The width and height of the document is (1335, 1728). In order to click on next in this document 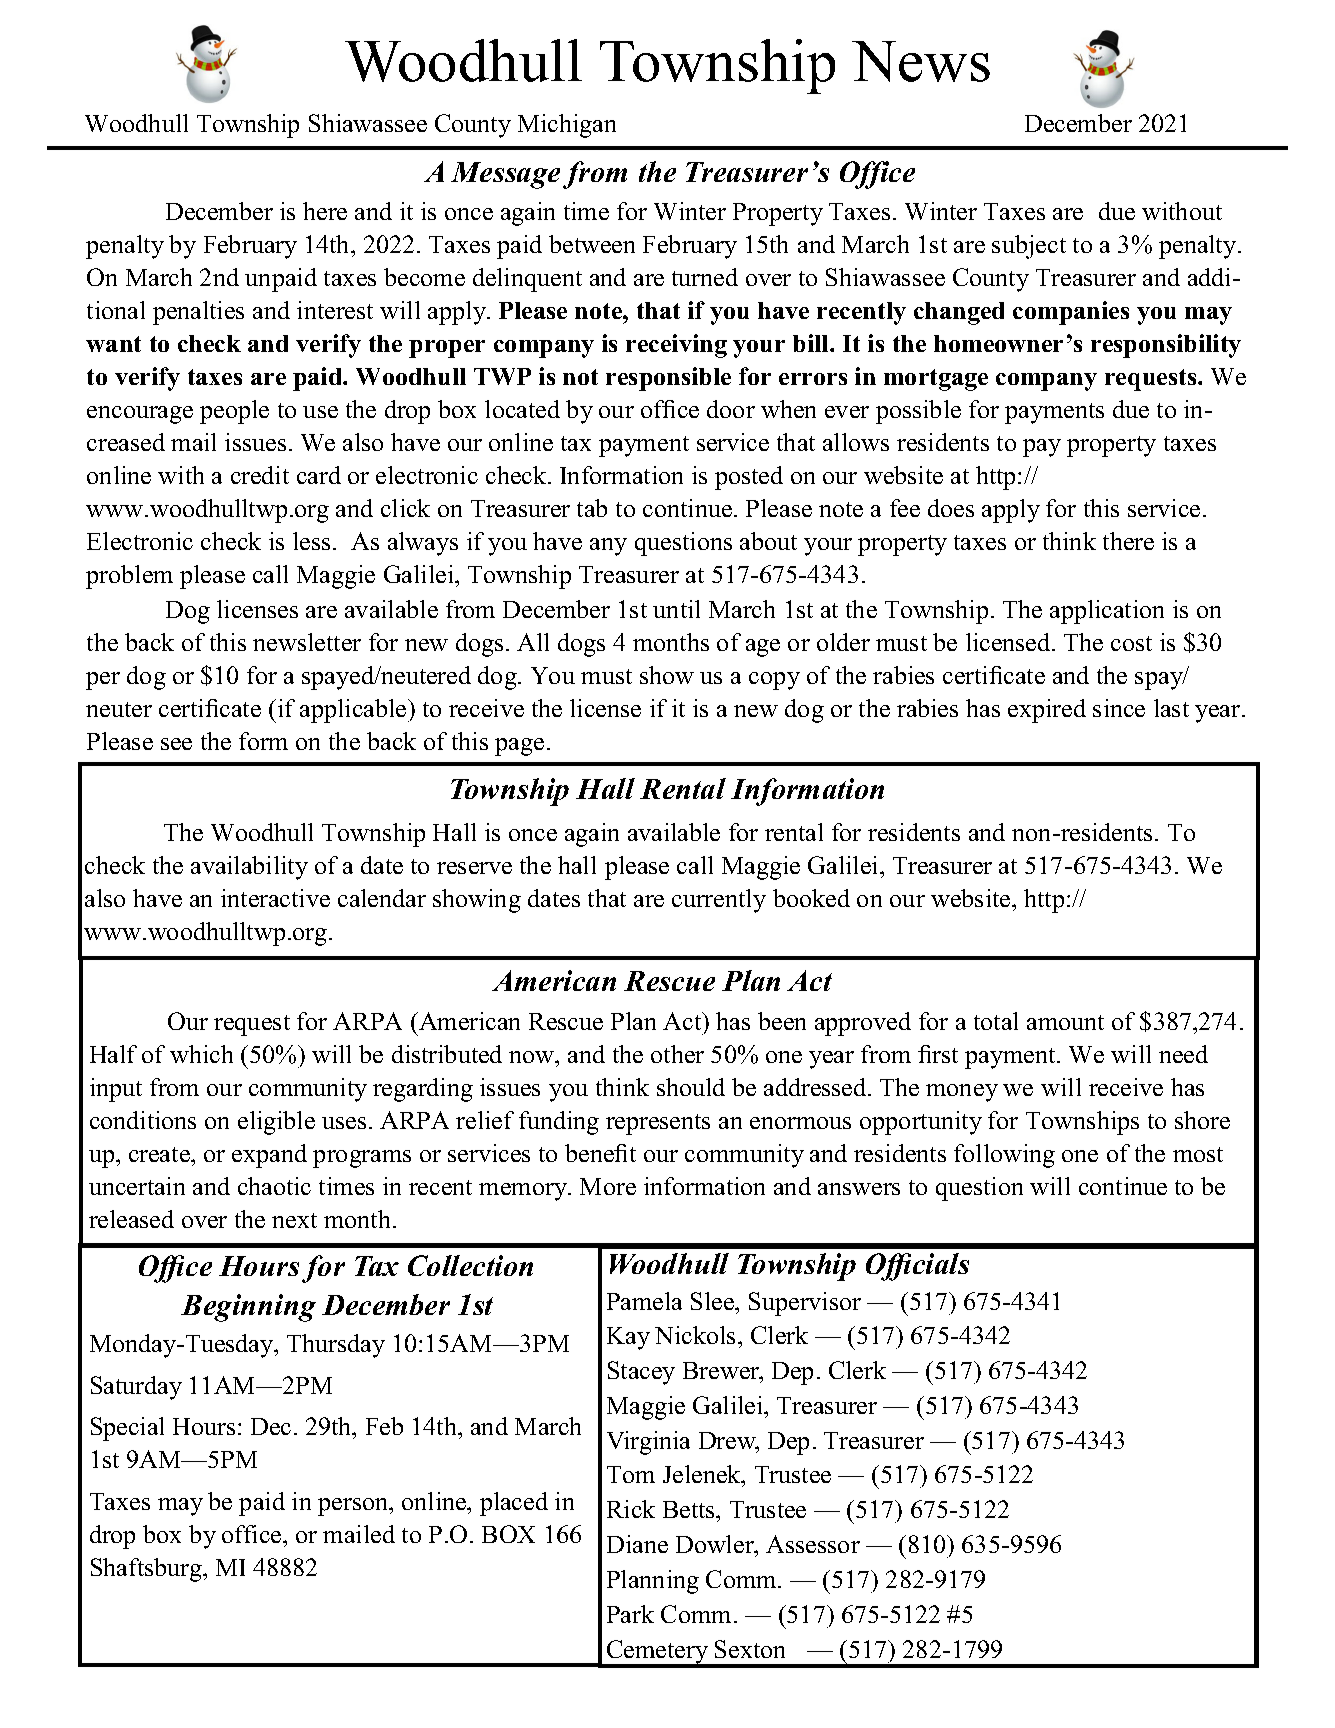, I will do `click(294, 1220)`.
